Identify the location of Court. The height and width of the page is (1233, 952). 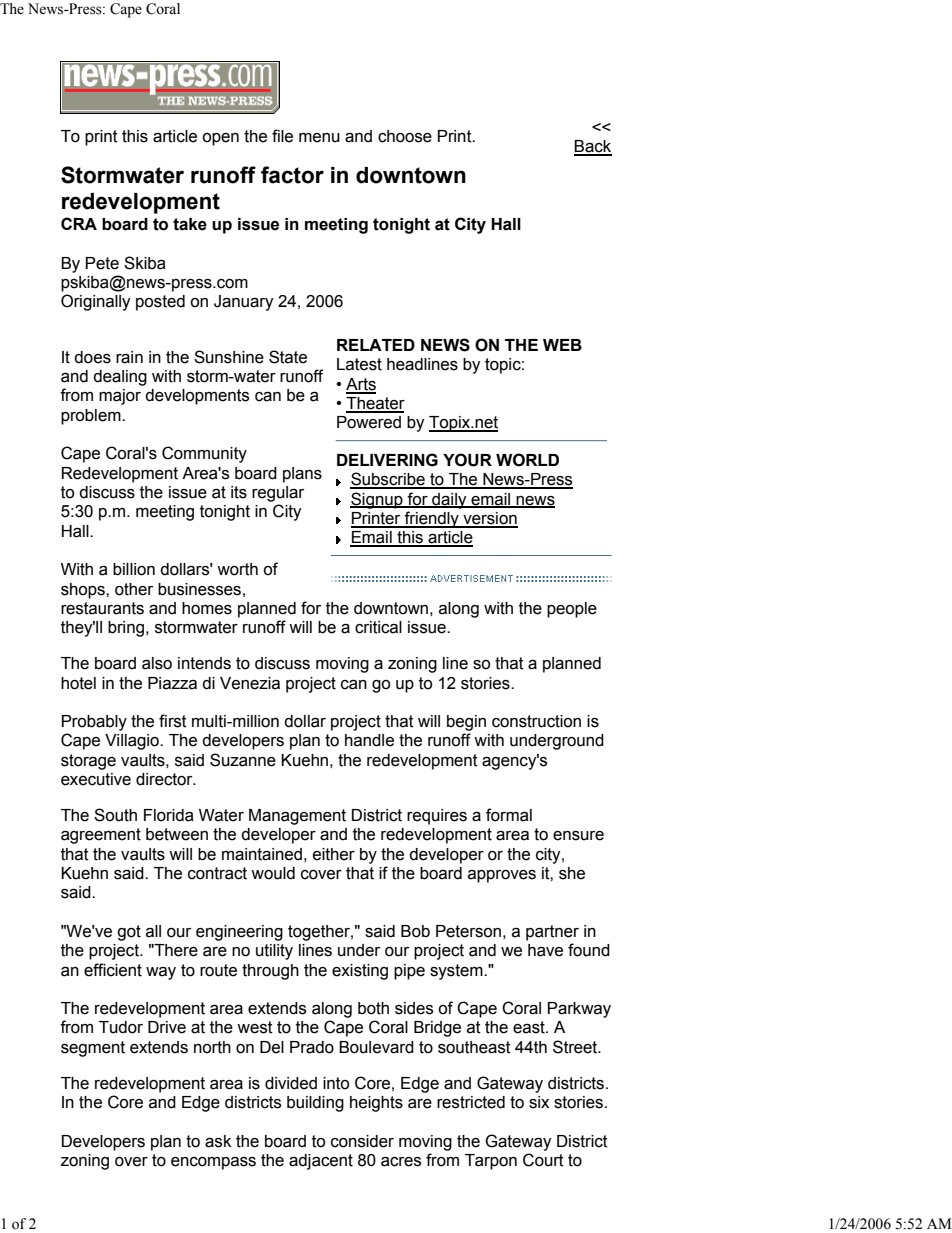
(543, 1160).
